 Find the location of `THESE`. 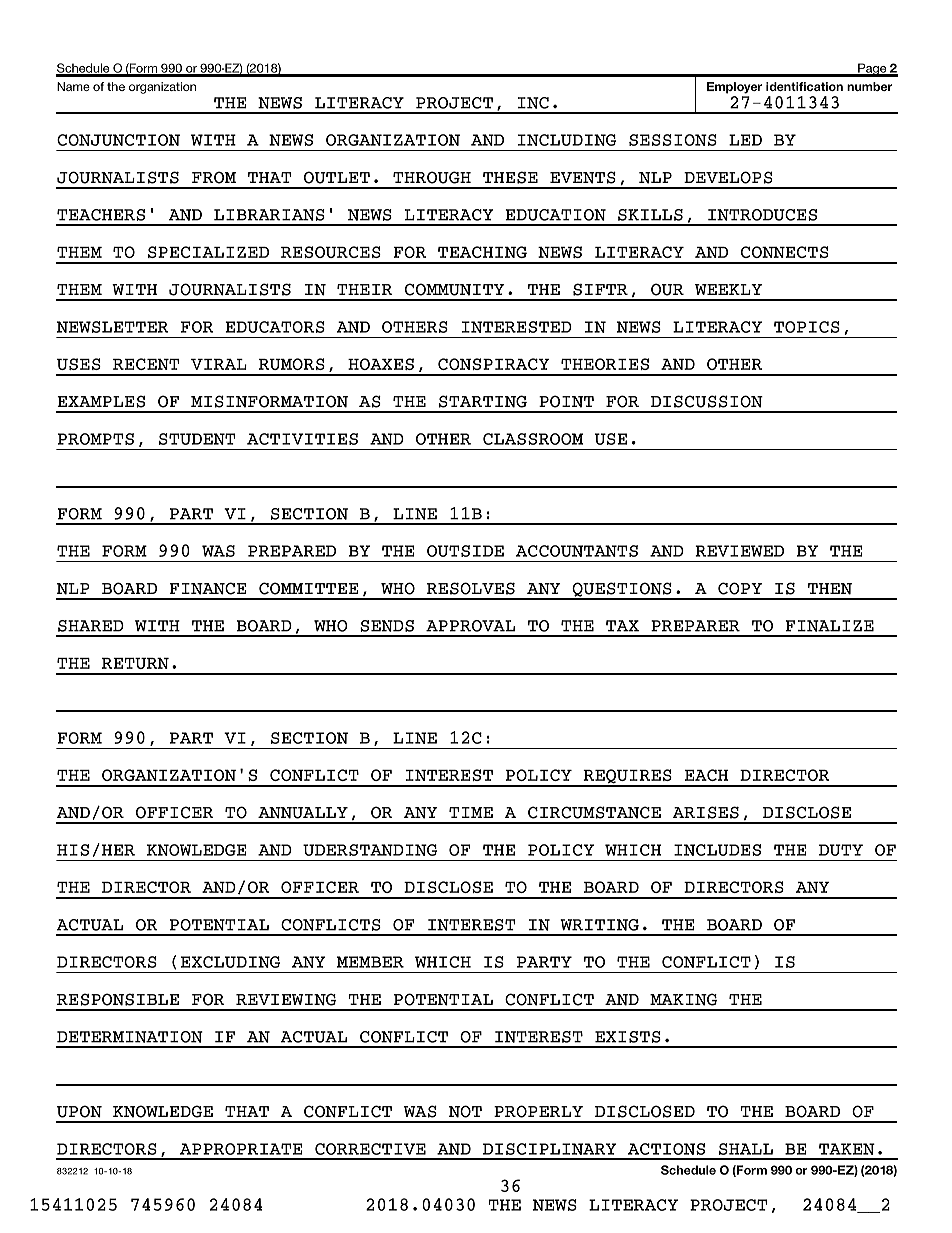

THESE is located at coordinates (510, 177).
